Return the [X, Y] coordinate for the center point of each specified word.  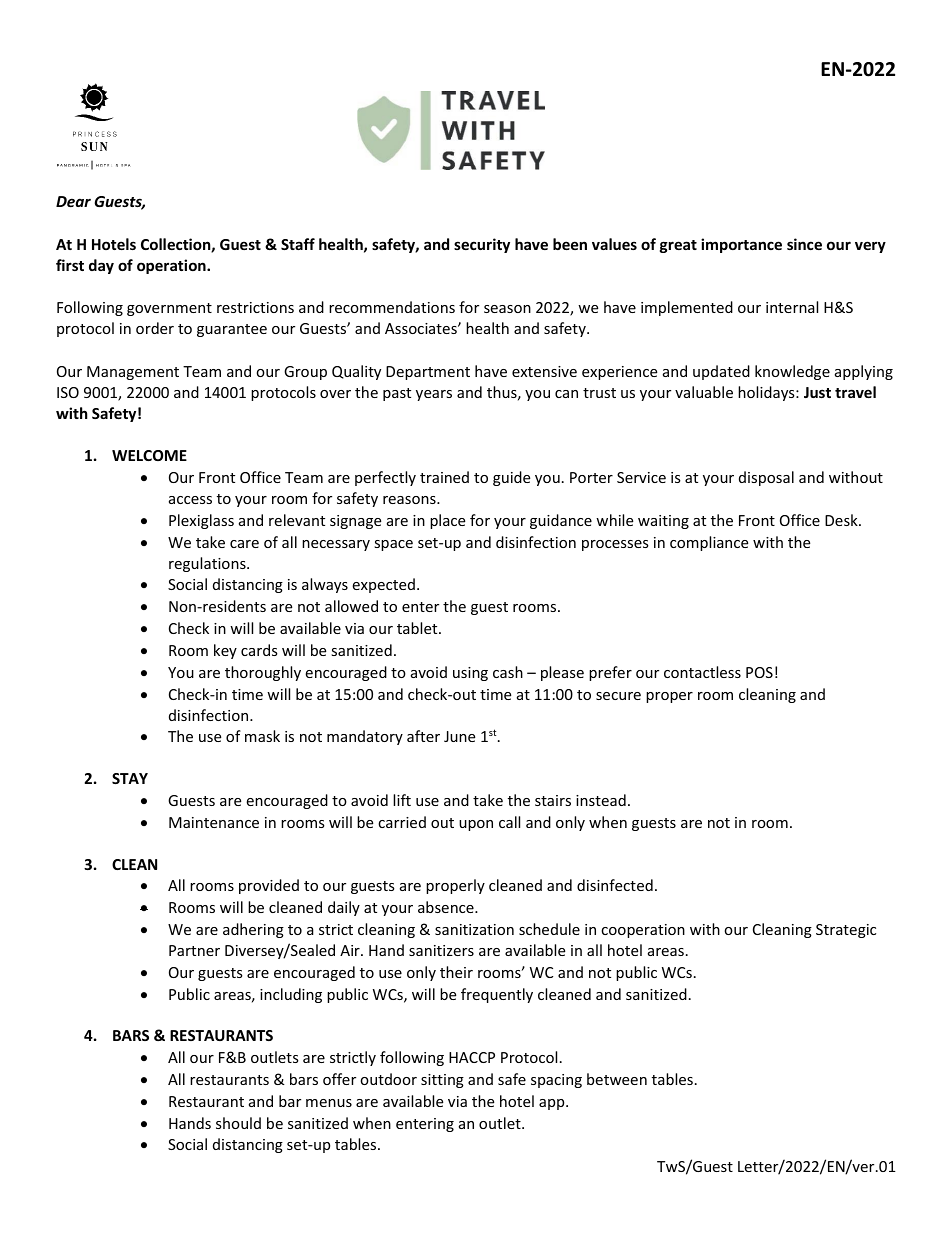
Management [133, 373]
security [482, 245]
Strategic [846, 931]
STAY [130, 778]
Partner [194, 950]
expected [383, 585]
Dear [73, 201]
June [459, 736]
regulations [208, 564]
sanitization [474, 929]
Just [817, 392]
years [434, 395]
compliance [709, 543]
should [238, 1123]
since [804, 244]
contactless [702, 672]
